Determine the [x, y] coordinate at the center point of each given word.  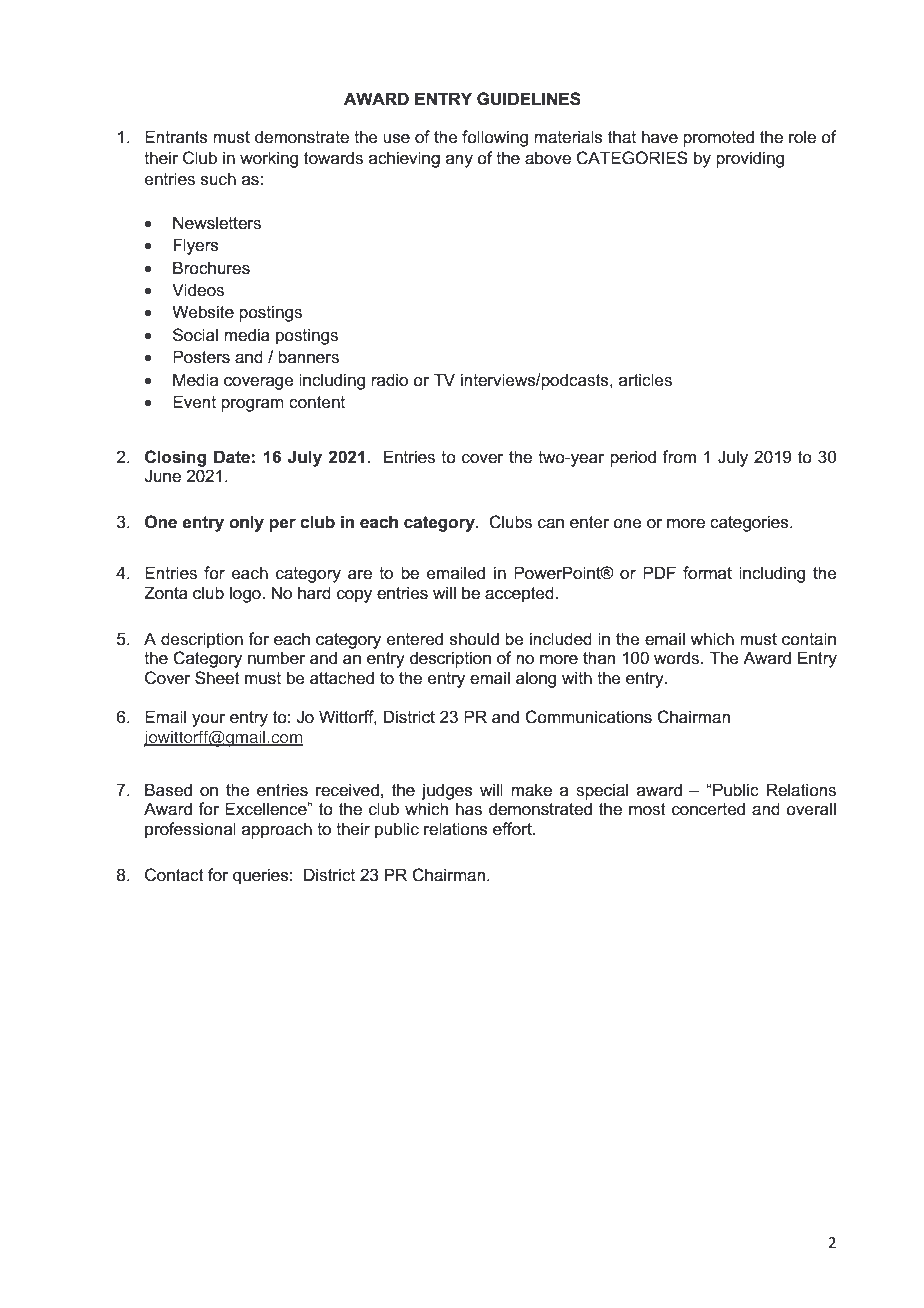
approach [277, 830]
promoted [718, 138]
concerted [708, 809]
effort [513, 829]
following [495, 138]
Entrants [176, 137]
